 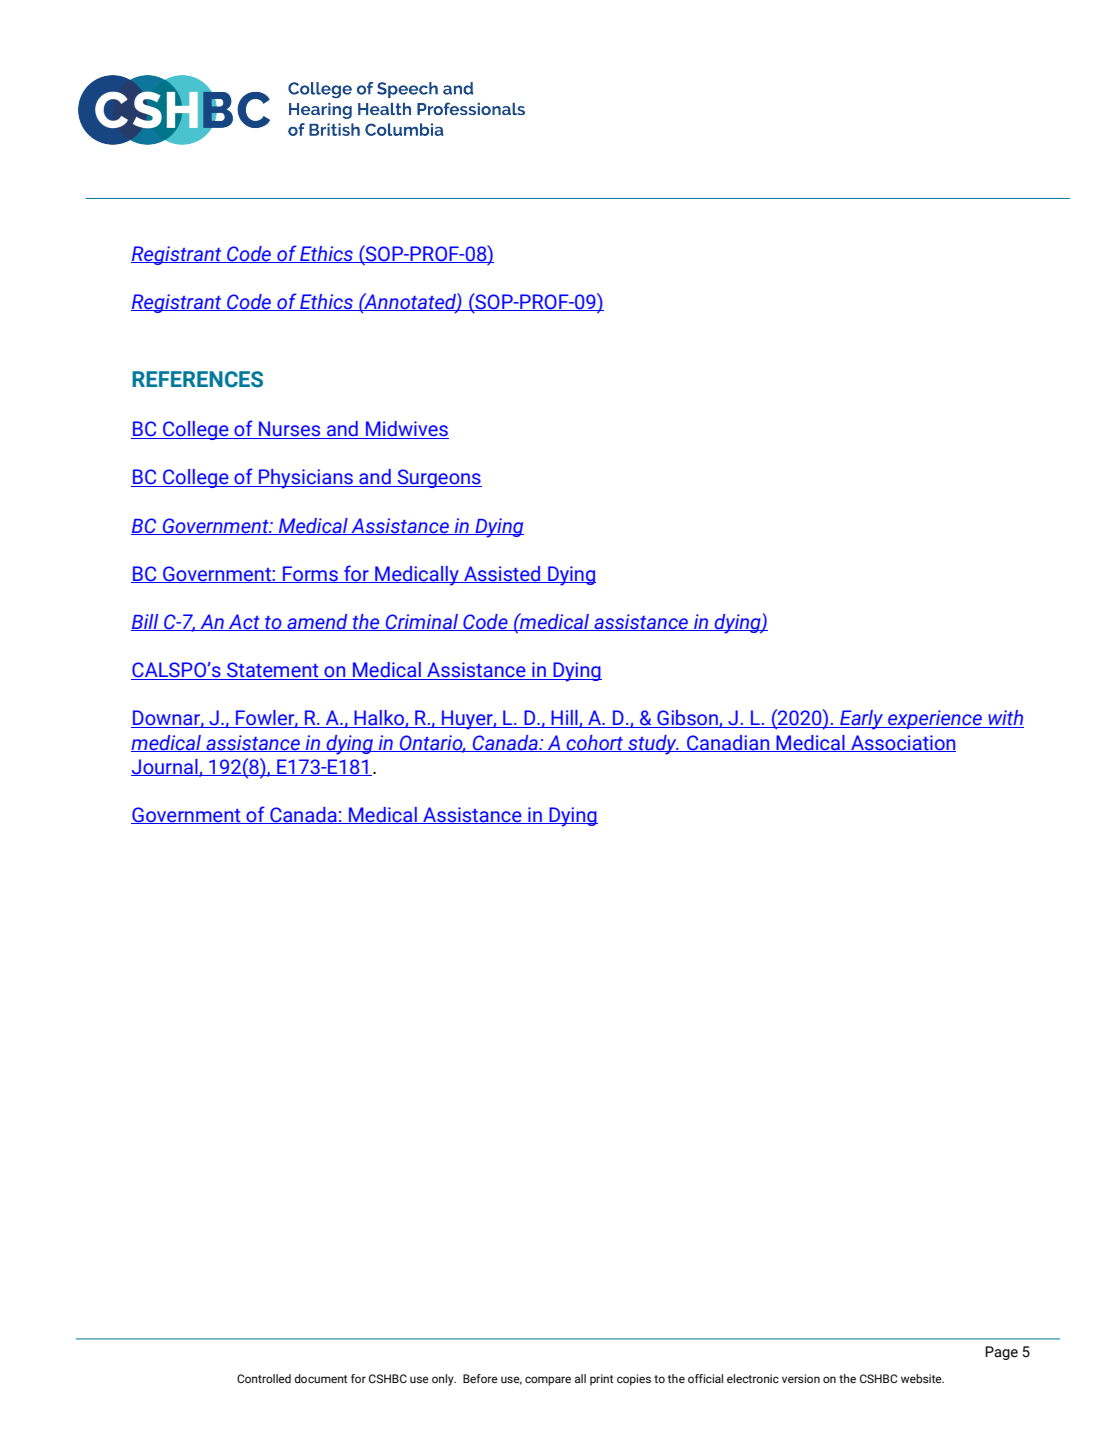 I want to click on Act, so click(x=244, y=622).
